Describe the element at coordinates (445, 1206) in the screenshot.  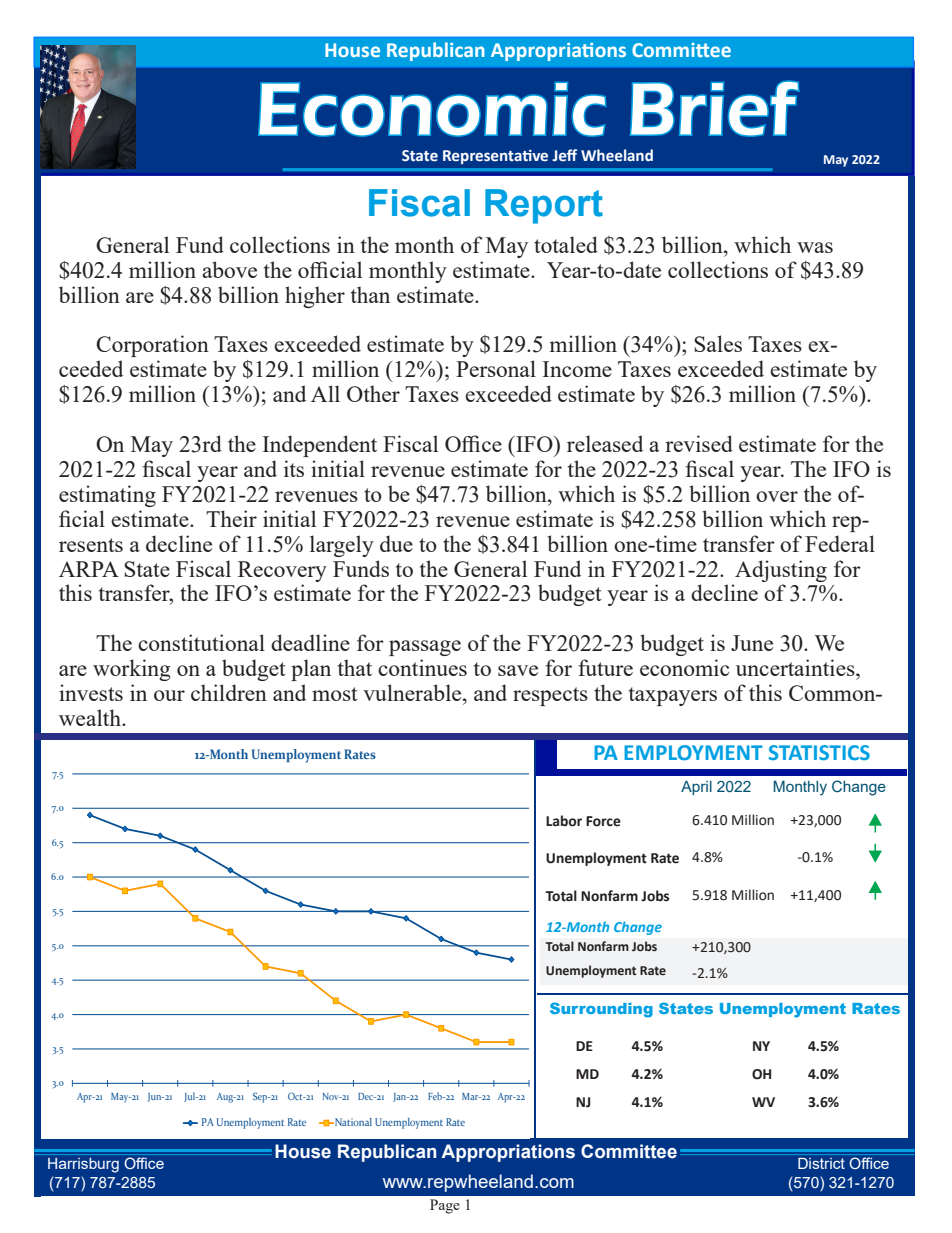
I see `Page` at that location.
